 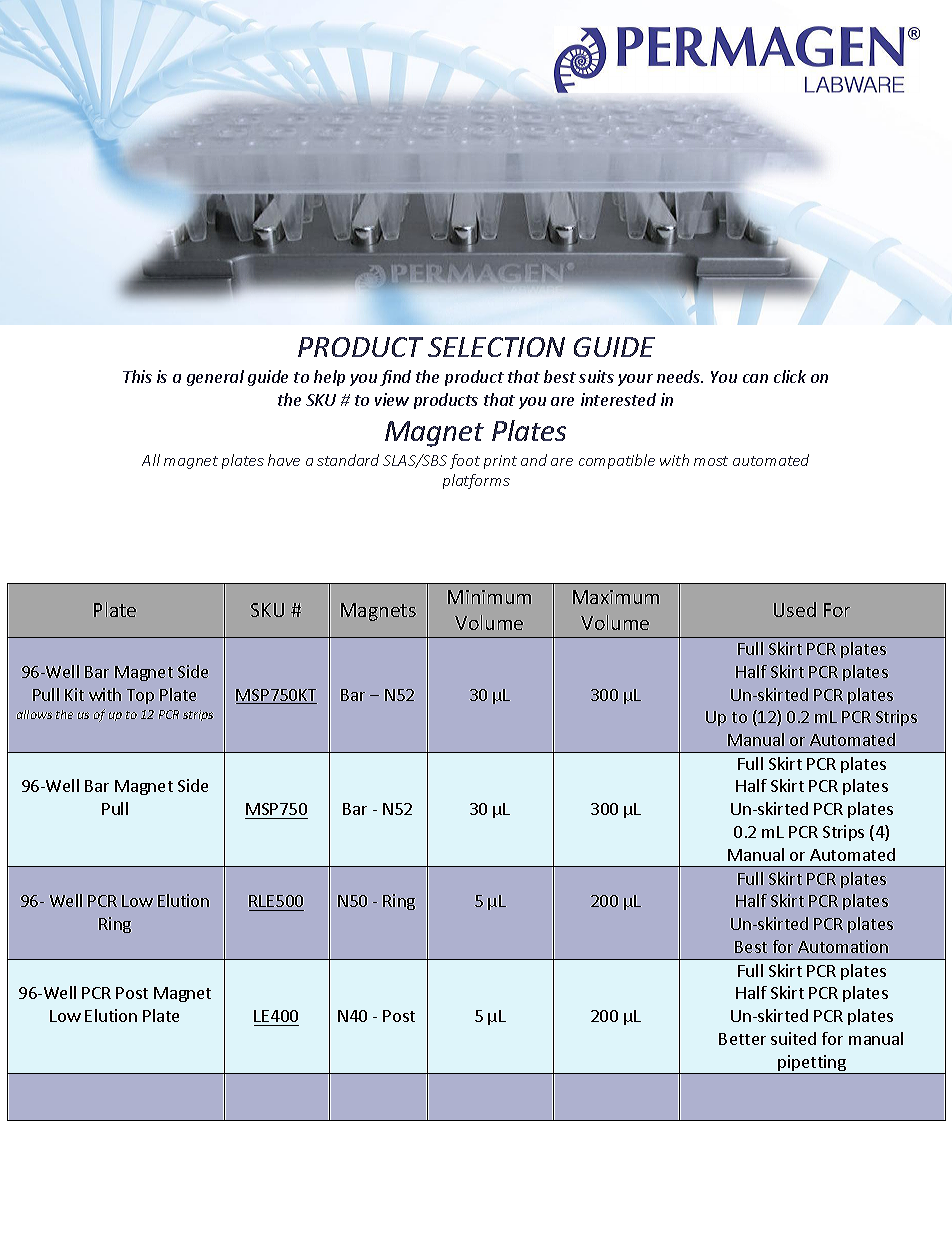 What do you see at coordinates (616, 597) in the screenshot?
I see `Maximum` at bounding box center [616, 597].
